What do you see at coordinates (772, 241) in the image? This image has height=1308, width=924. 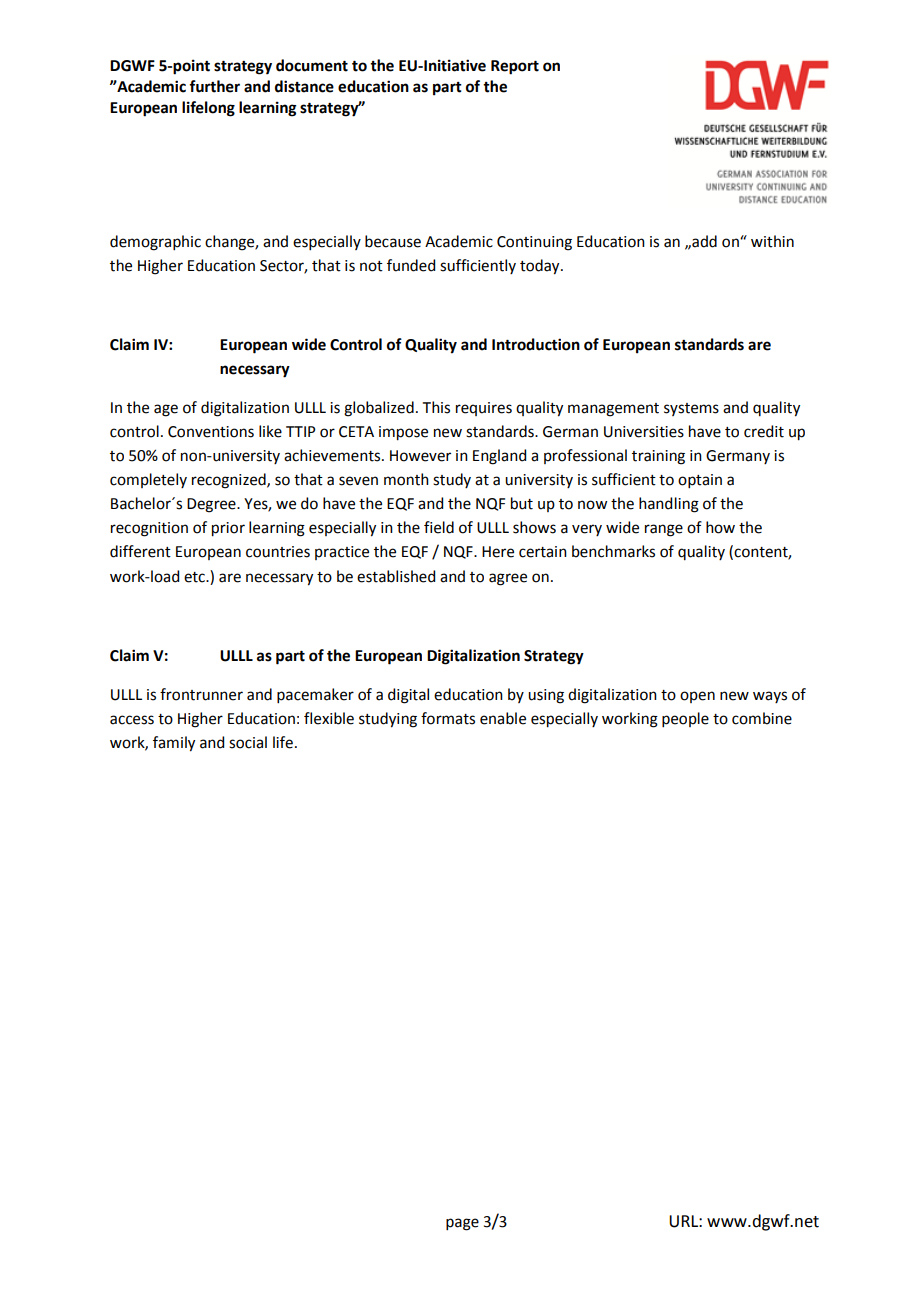 I see `within` at bounding box center [772, 241].
